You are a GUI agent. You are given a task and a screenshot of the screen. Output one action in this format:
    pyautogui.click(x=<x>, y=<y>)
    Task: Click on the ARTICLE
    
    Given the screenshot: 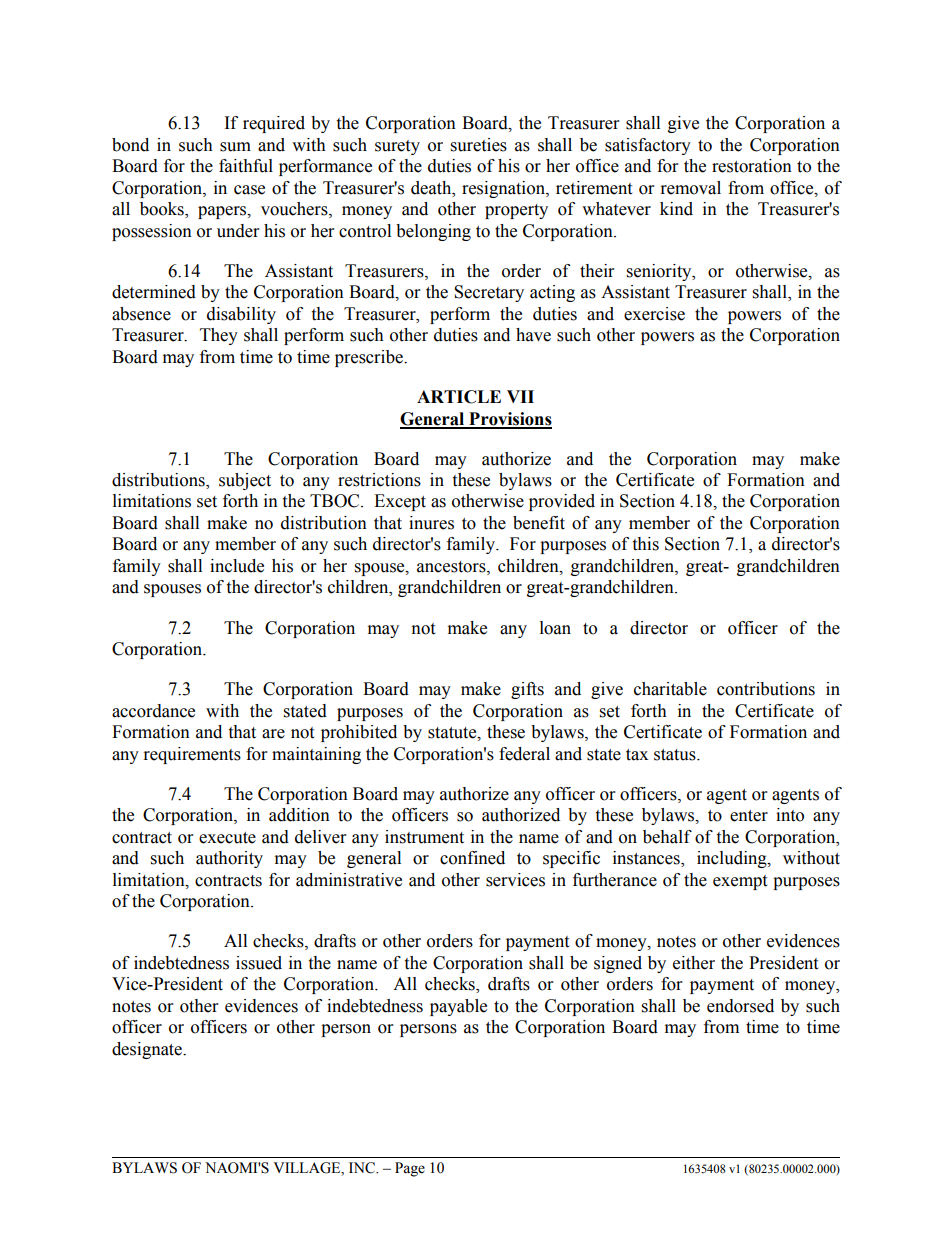 What is the action you would take?
    pyautogui.click(x=459, y=397)
